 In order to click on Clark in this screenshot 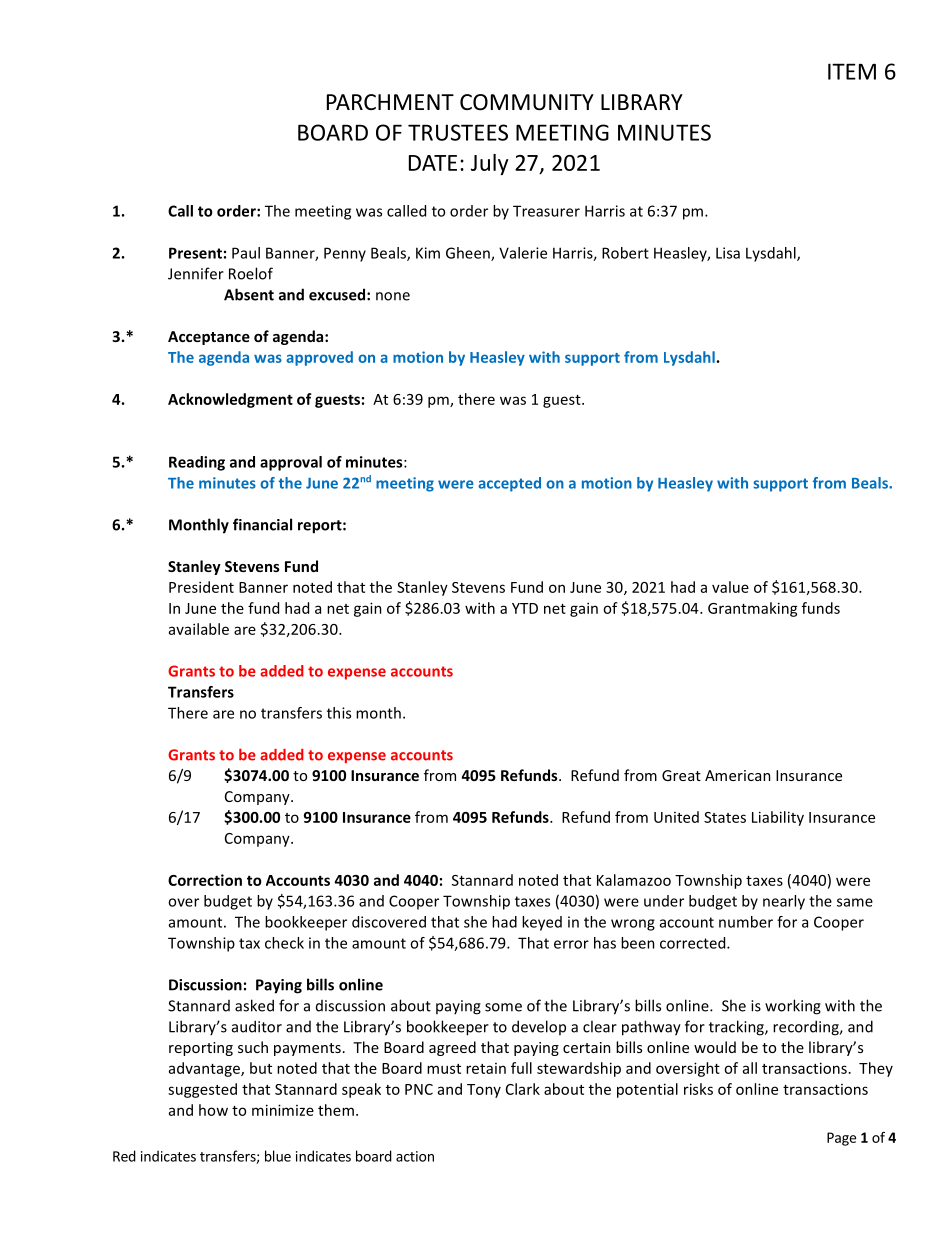, I will do `click(523, 1089)`.
